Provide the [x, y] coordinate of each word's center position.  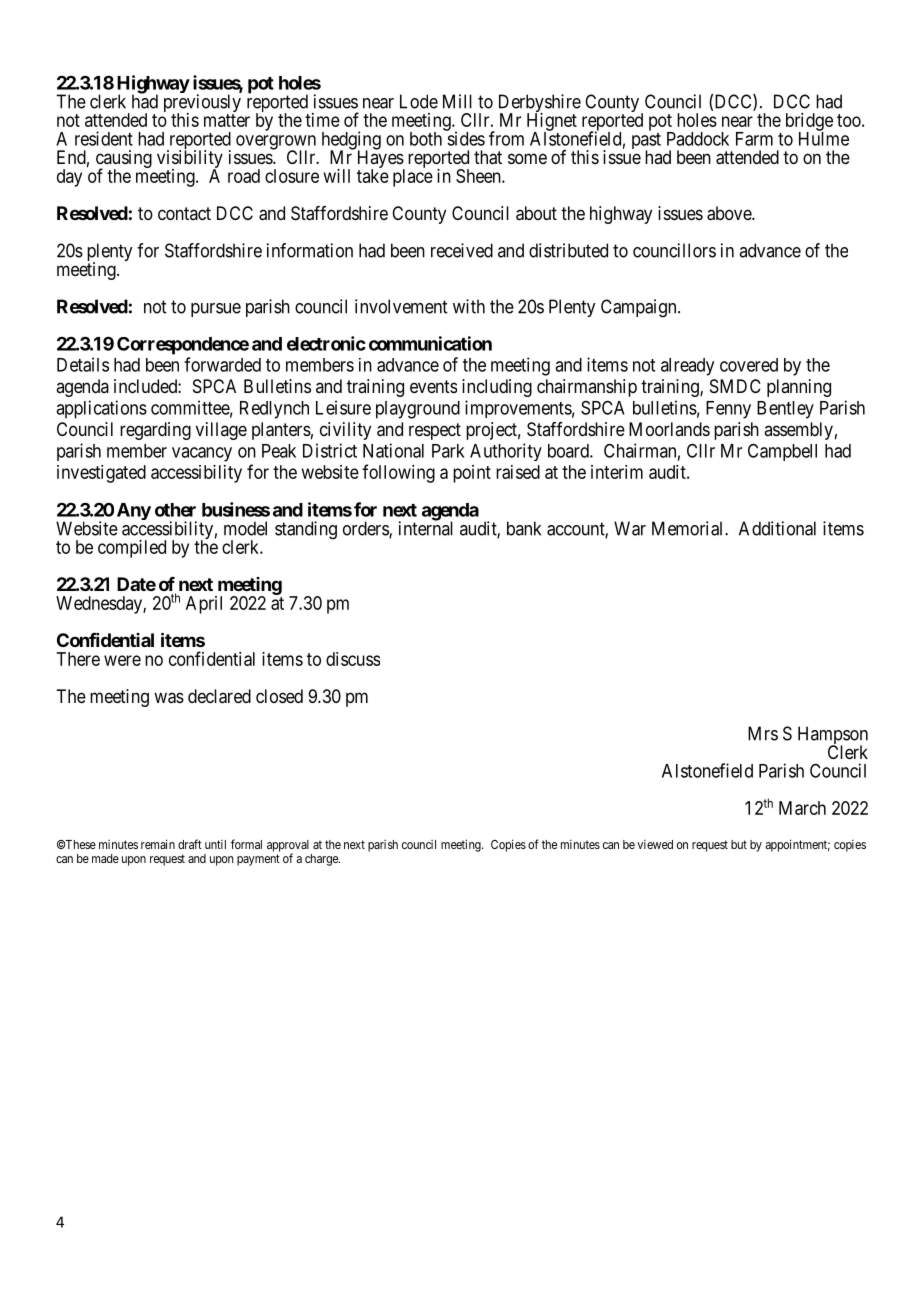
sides [465, 138]
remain [158, 844]
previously [202, 104]
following [398, 473]
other [175, 510]
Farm [754, 139]
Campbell [782, 452]
